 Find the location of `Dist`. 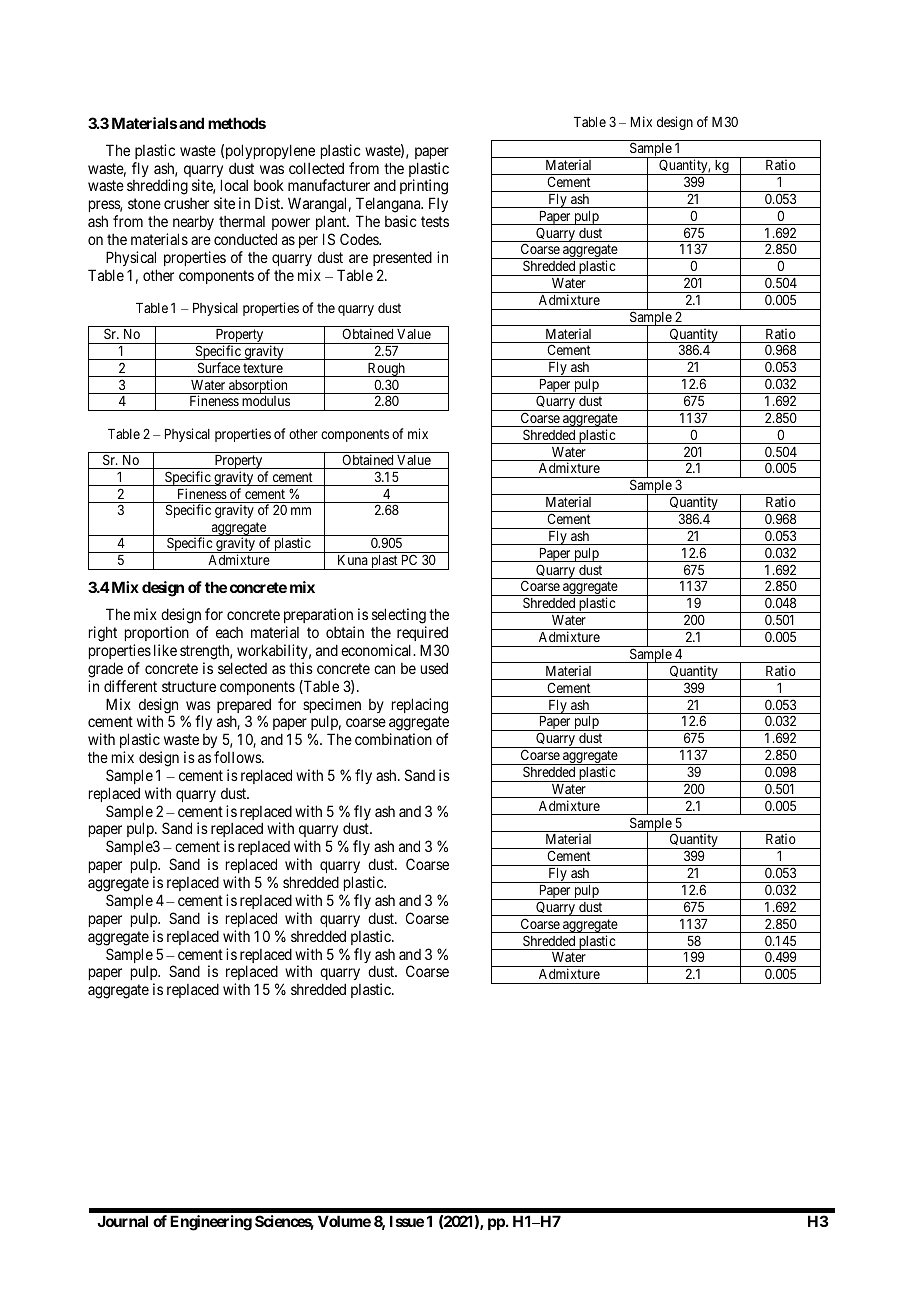

Dist is located at coordinates (269, 203).
